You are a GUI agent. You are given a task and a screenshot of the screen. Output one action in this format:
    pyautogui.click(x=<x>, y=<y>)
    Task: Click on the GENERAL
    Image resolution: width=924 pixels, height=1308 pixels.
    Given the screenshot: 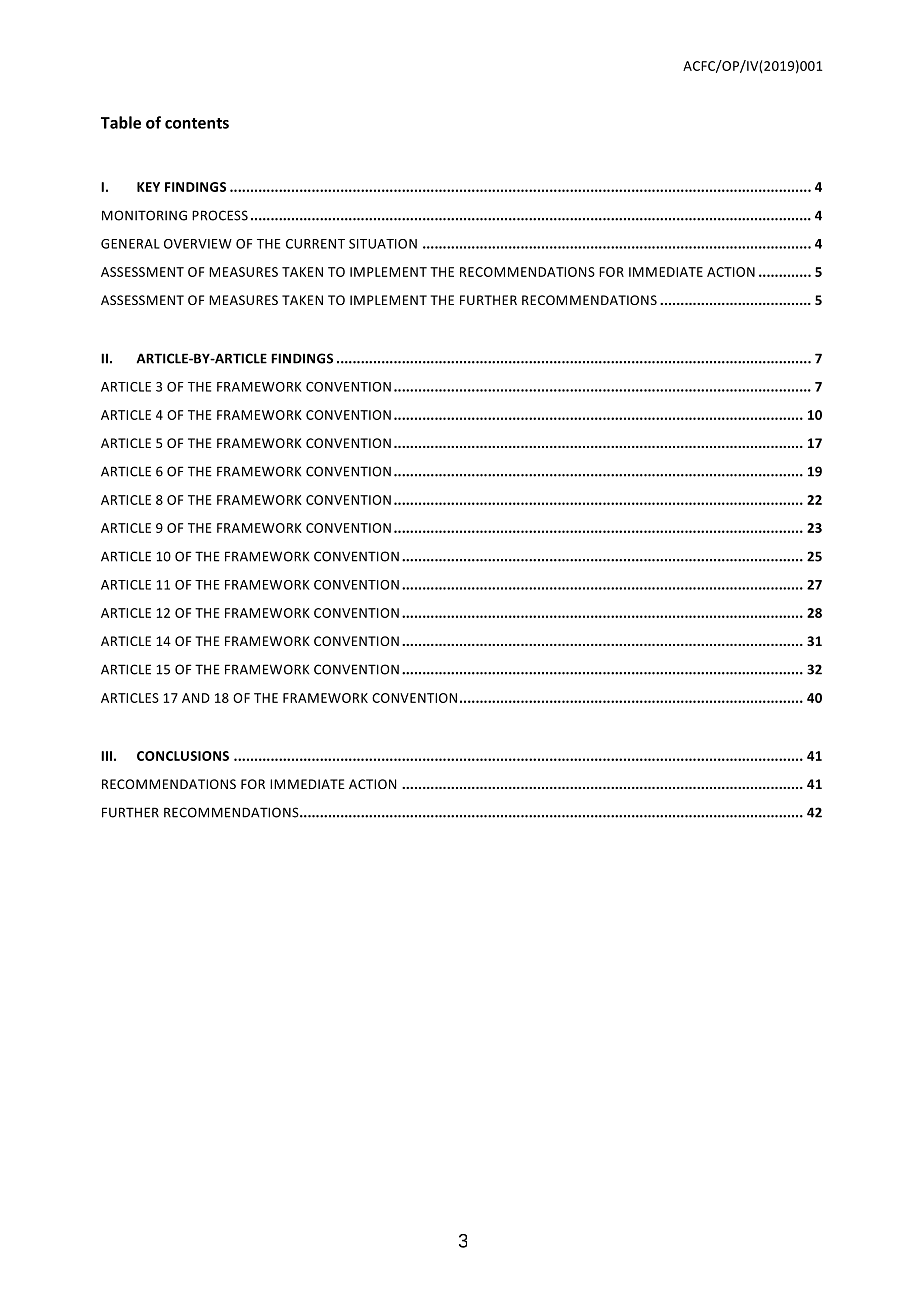 What is the action you would take?
    pyautogui.click(x=130, y=244)
